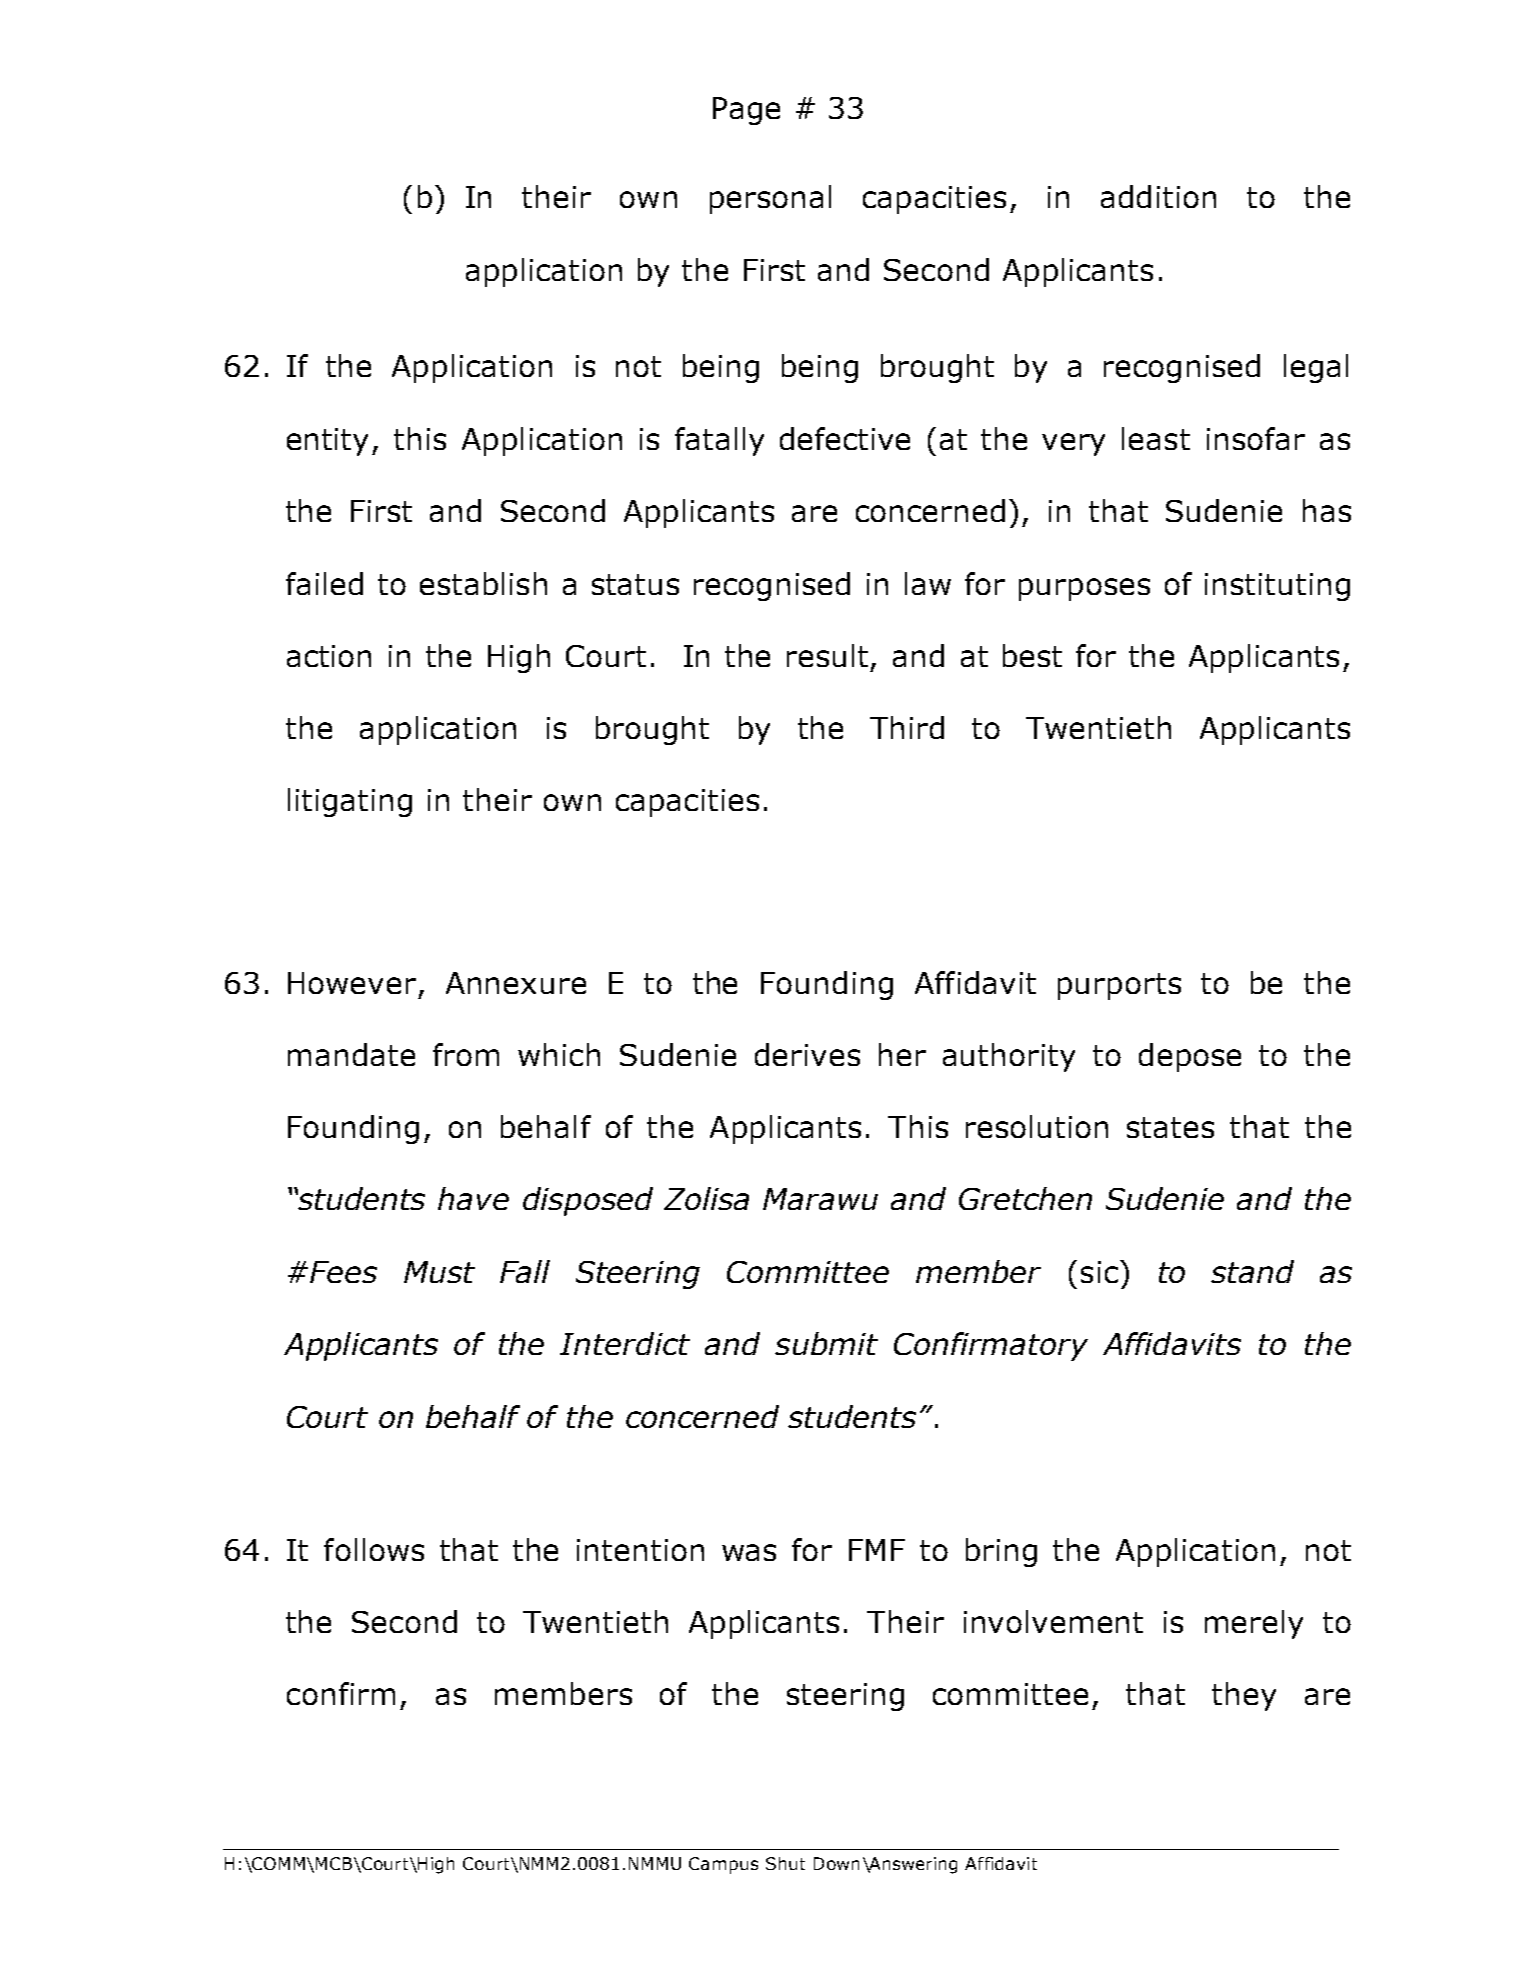  I want to click on result, so click(827, 655).
